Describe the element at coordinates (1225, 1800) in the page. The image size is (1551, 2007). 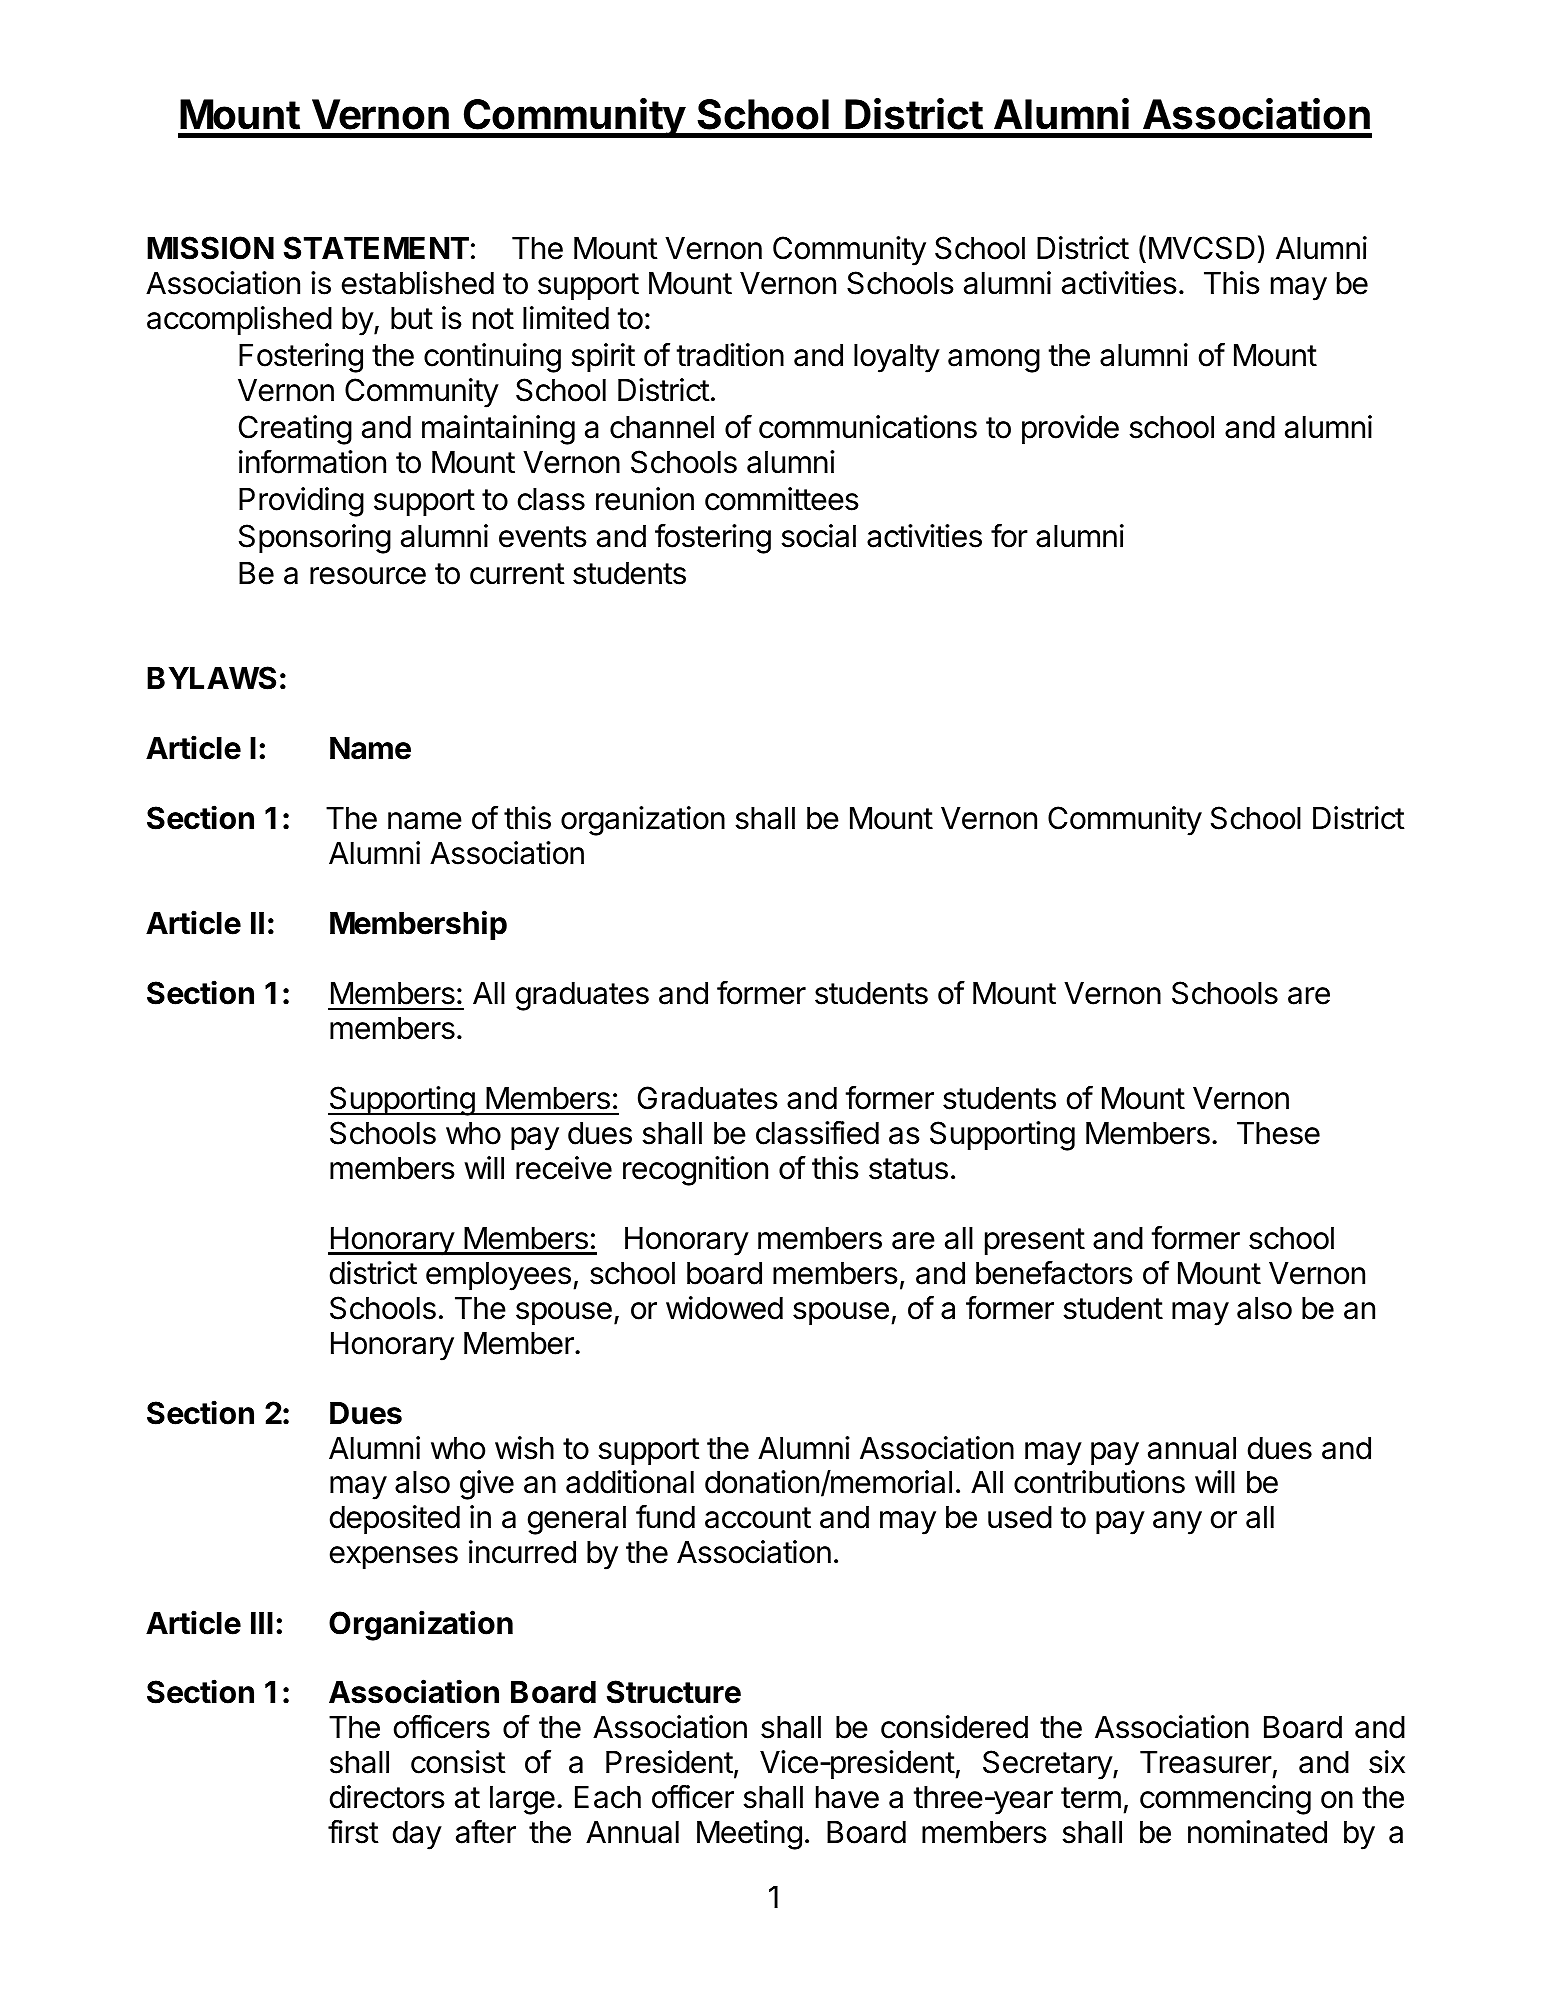
I see `commencing` at that location.
